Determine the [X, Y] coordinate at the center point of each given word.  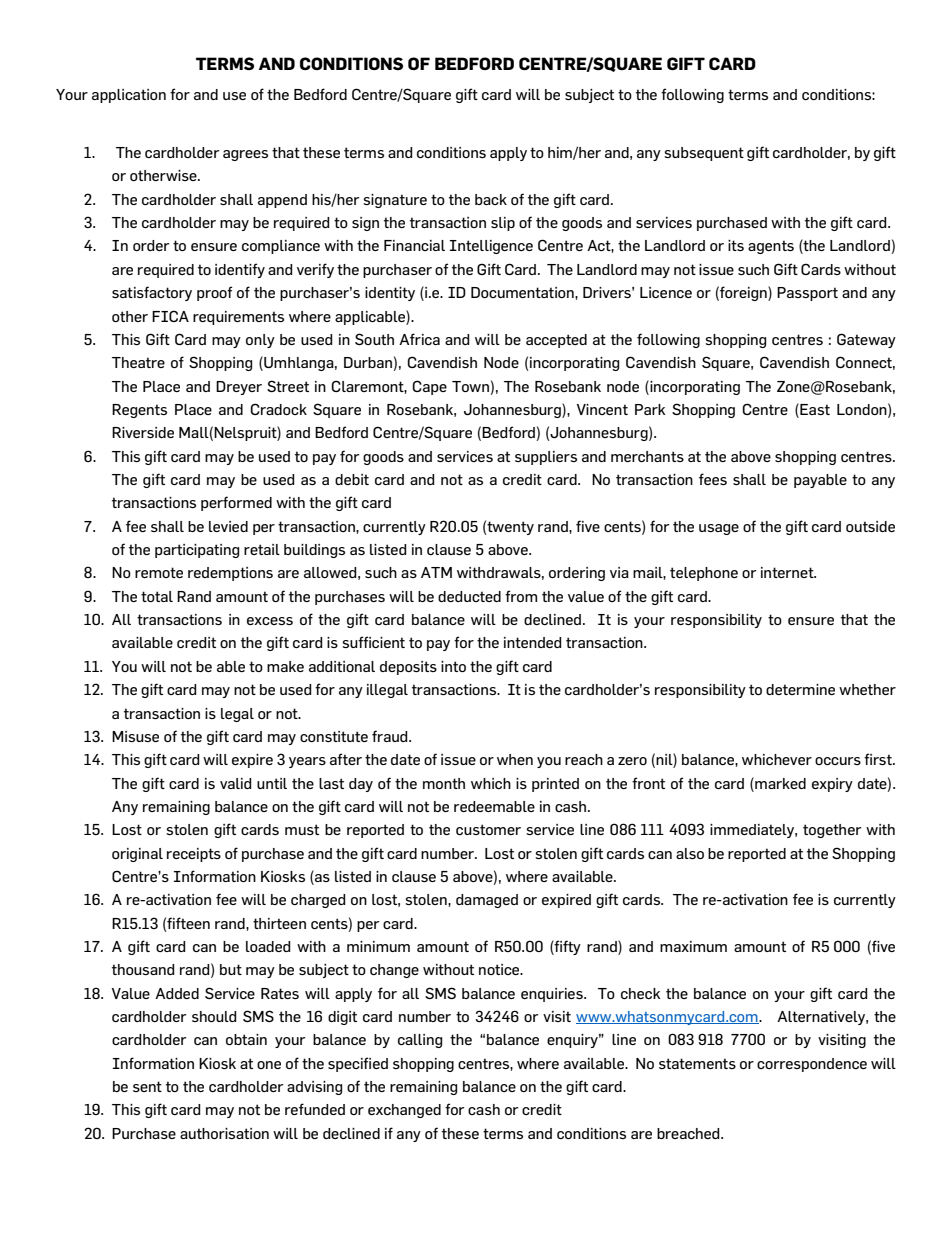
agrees [245, 155]
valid [236, 783]
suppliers [546, 458]
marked [779, 783]
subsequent [704, 154]
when [515, 759]
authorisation [224, 1133]
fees [713, 479]
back [491, 199]
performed [236, 503]
